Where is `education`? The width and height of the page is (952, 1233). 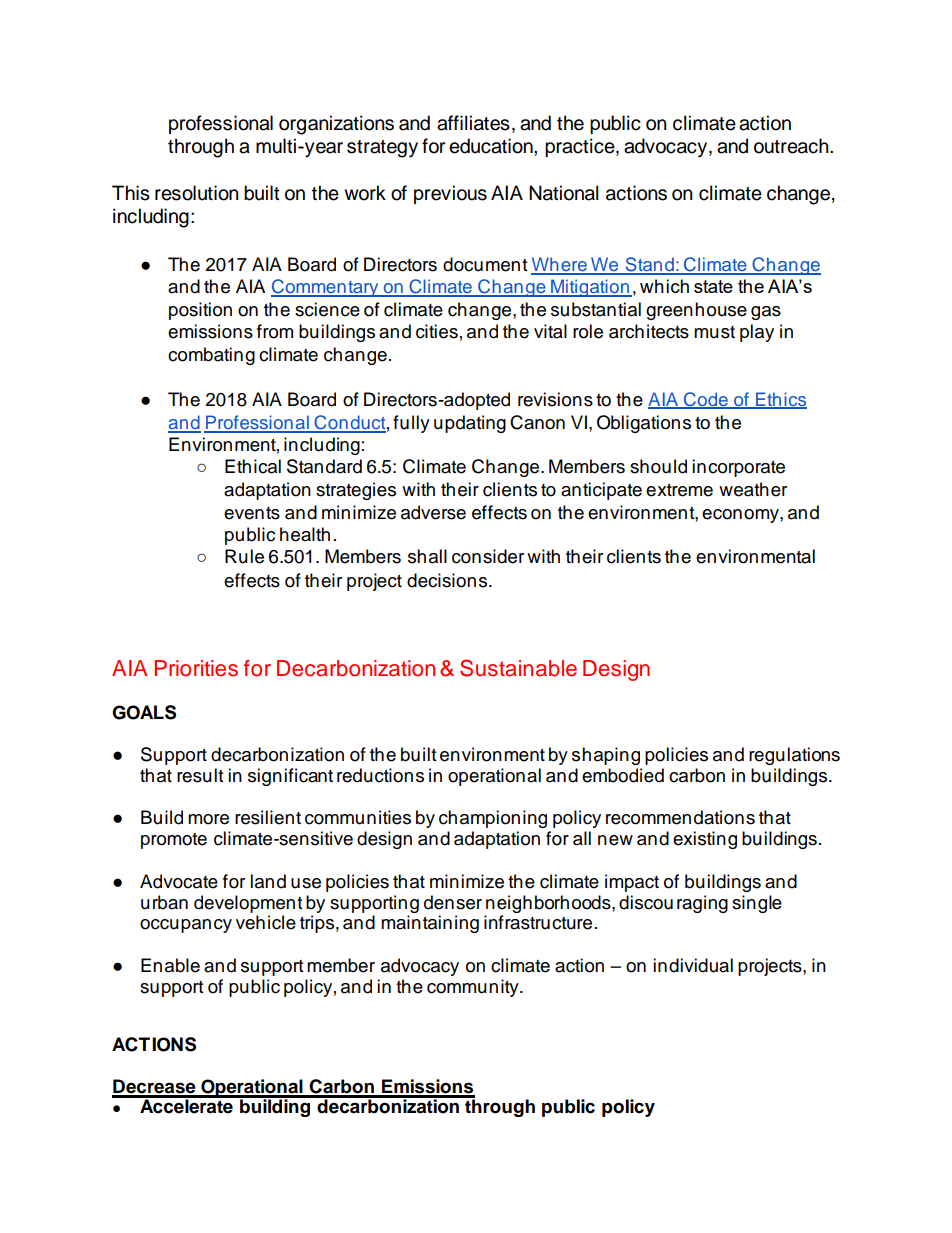
education is located at coordinates (492, 146).
